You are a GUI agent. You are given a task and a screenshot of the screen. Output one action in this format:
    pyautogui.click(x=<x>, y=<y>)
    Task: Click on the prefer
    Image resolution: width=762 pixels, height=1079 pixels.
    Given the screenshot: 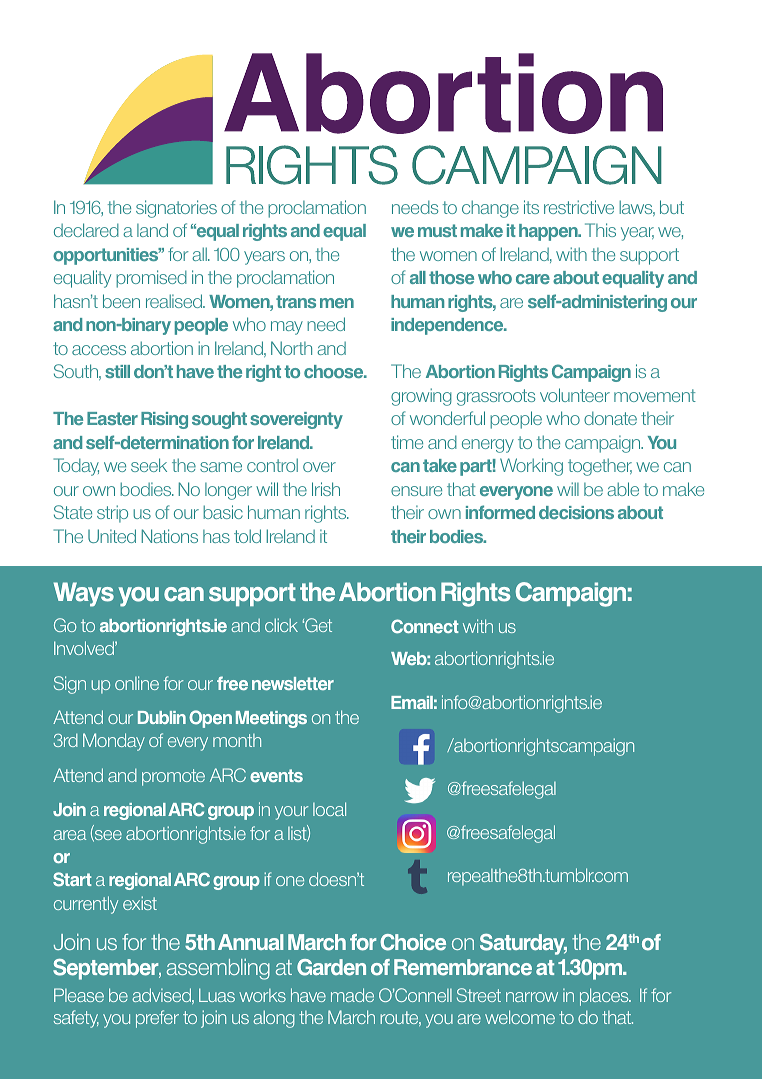 What is the action you would take?
    pyautogui.click(x=157, y=1019)
